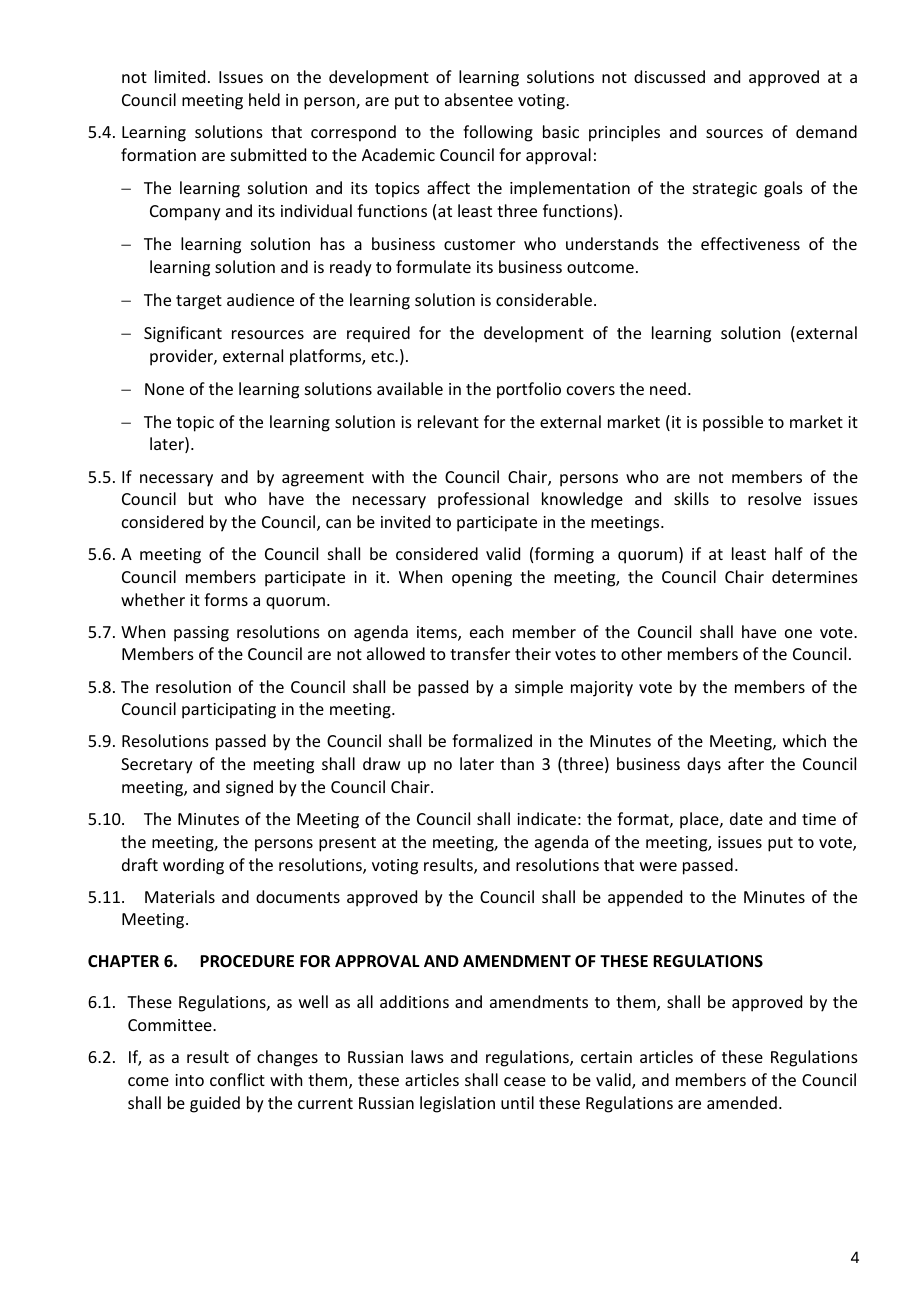 Image resolution: width=924 pixels, height=1308 pixels. Describe the element at coordinates (669, 76) in the page. I see `discussed` at that location.
